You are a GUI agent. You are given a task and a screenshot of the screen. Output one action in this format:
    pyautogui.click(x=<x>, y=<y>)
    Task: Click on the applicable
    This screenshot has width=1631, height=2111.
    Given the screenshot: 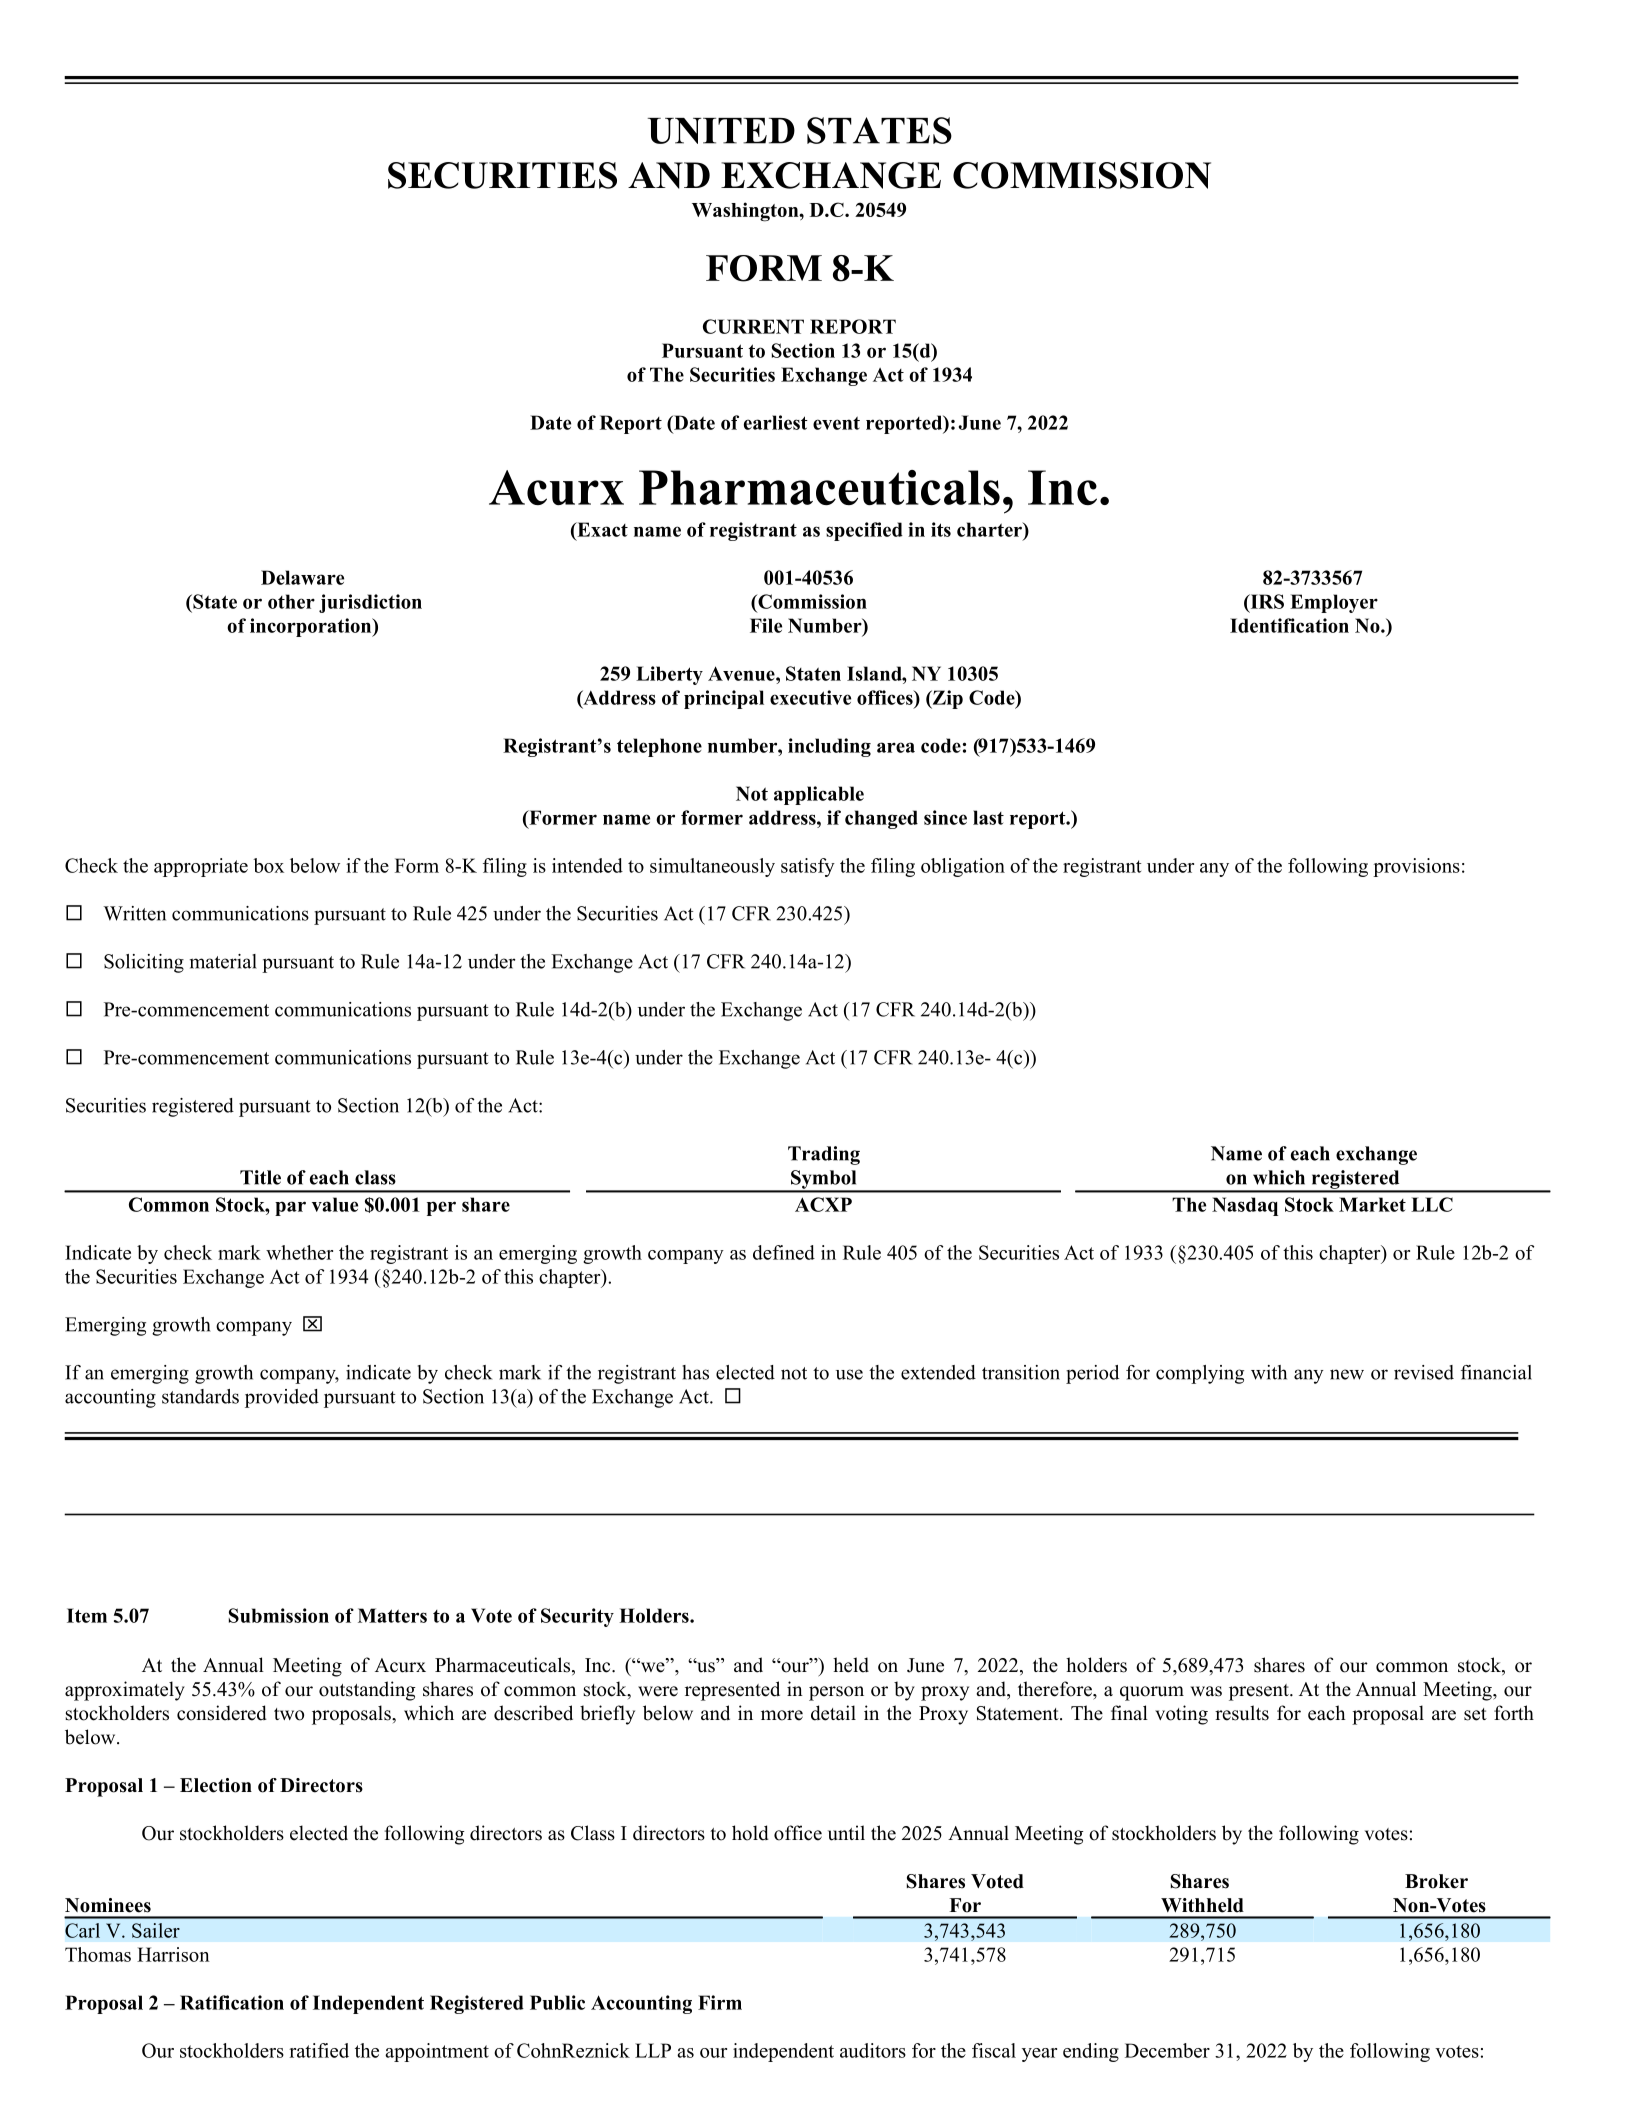 What is the action you would take?
    pyautogui.click(x=819, y=795)
